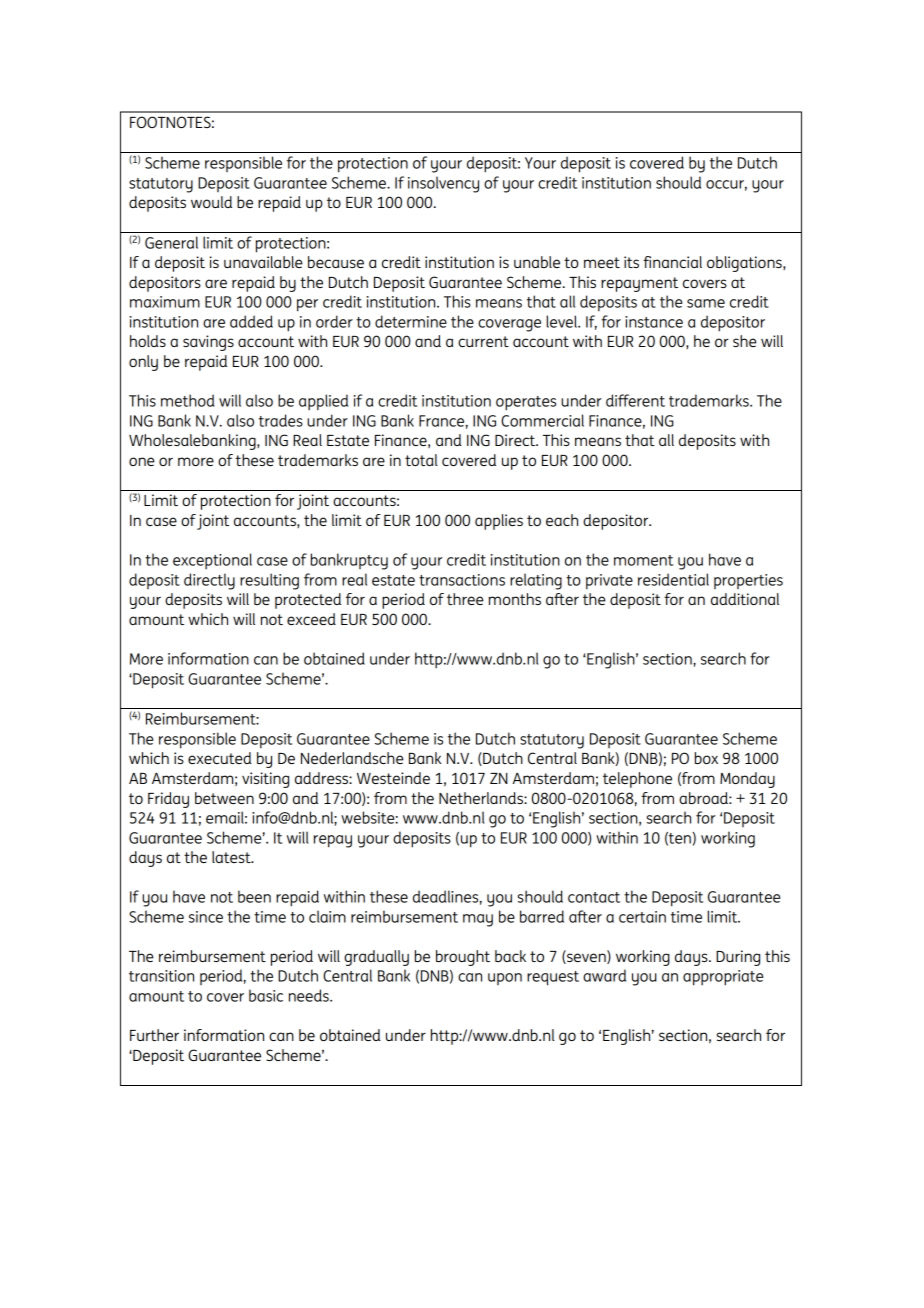  Describe the element at coordinates (642, 917) in the image. I see `certain` at that location.
